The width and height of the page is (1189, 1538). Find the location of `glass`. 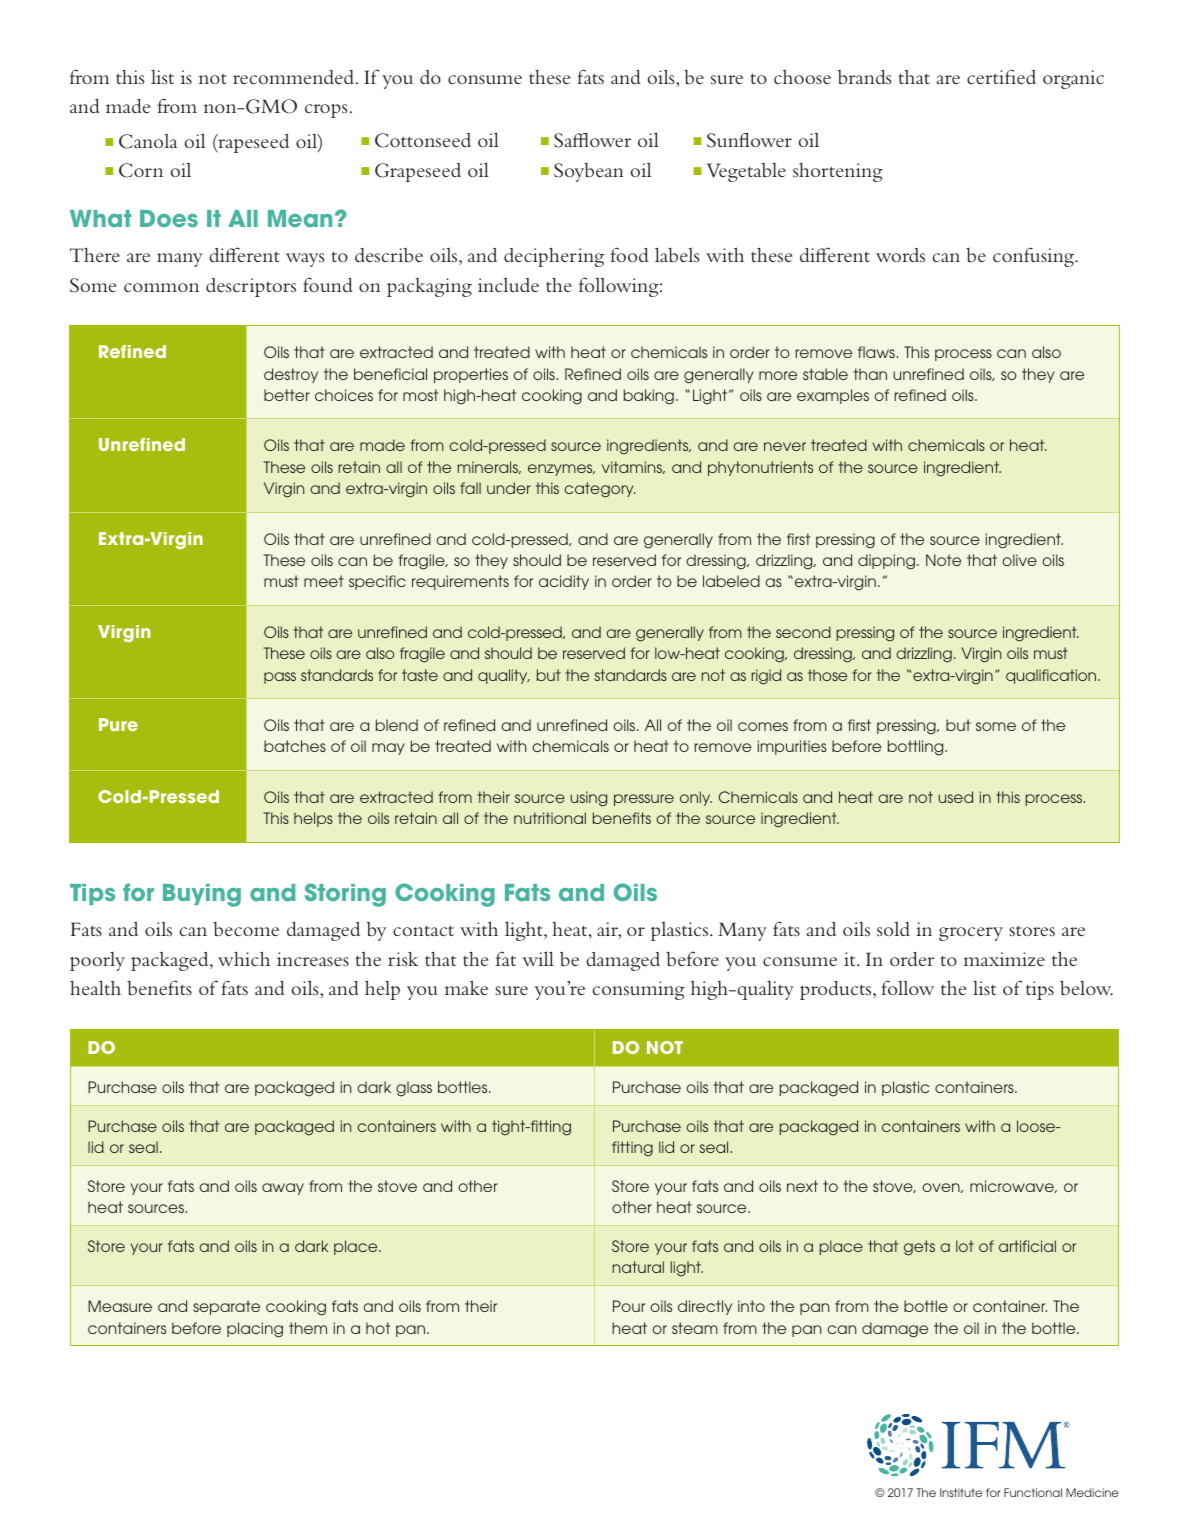

glass is located at coordinates (414, 1089).
